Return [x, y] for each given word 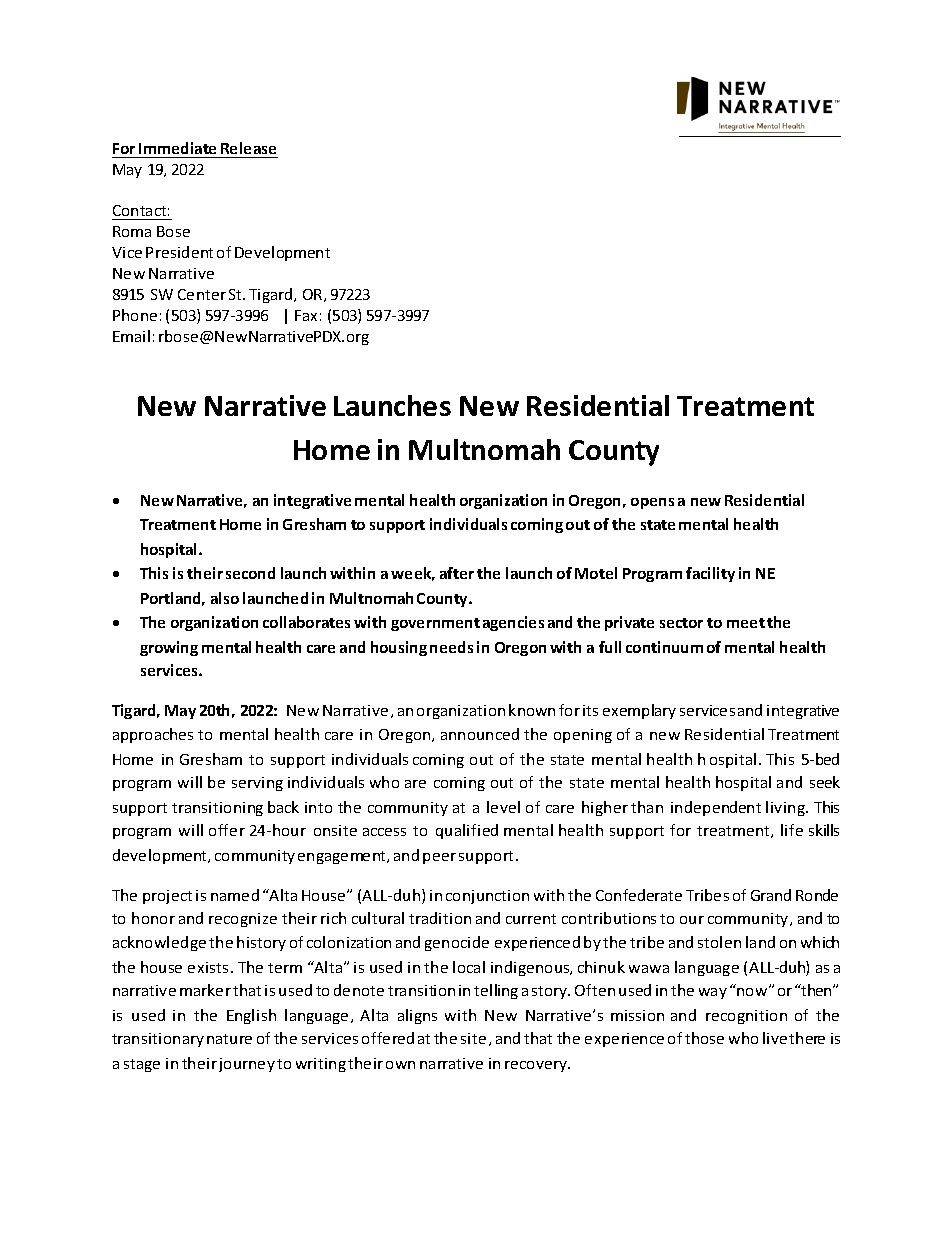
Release [248, 148]
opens [652, 503]
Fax [306, 315]
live [775, 1038]
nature [229, 1039]
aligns [417, 1016]
